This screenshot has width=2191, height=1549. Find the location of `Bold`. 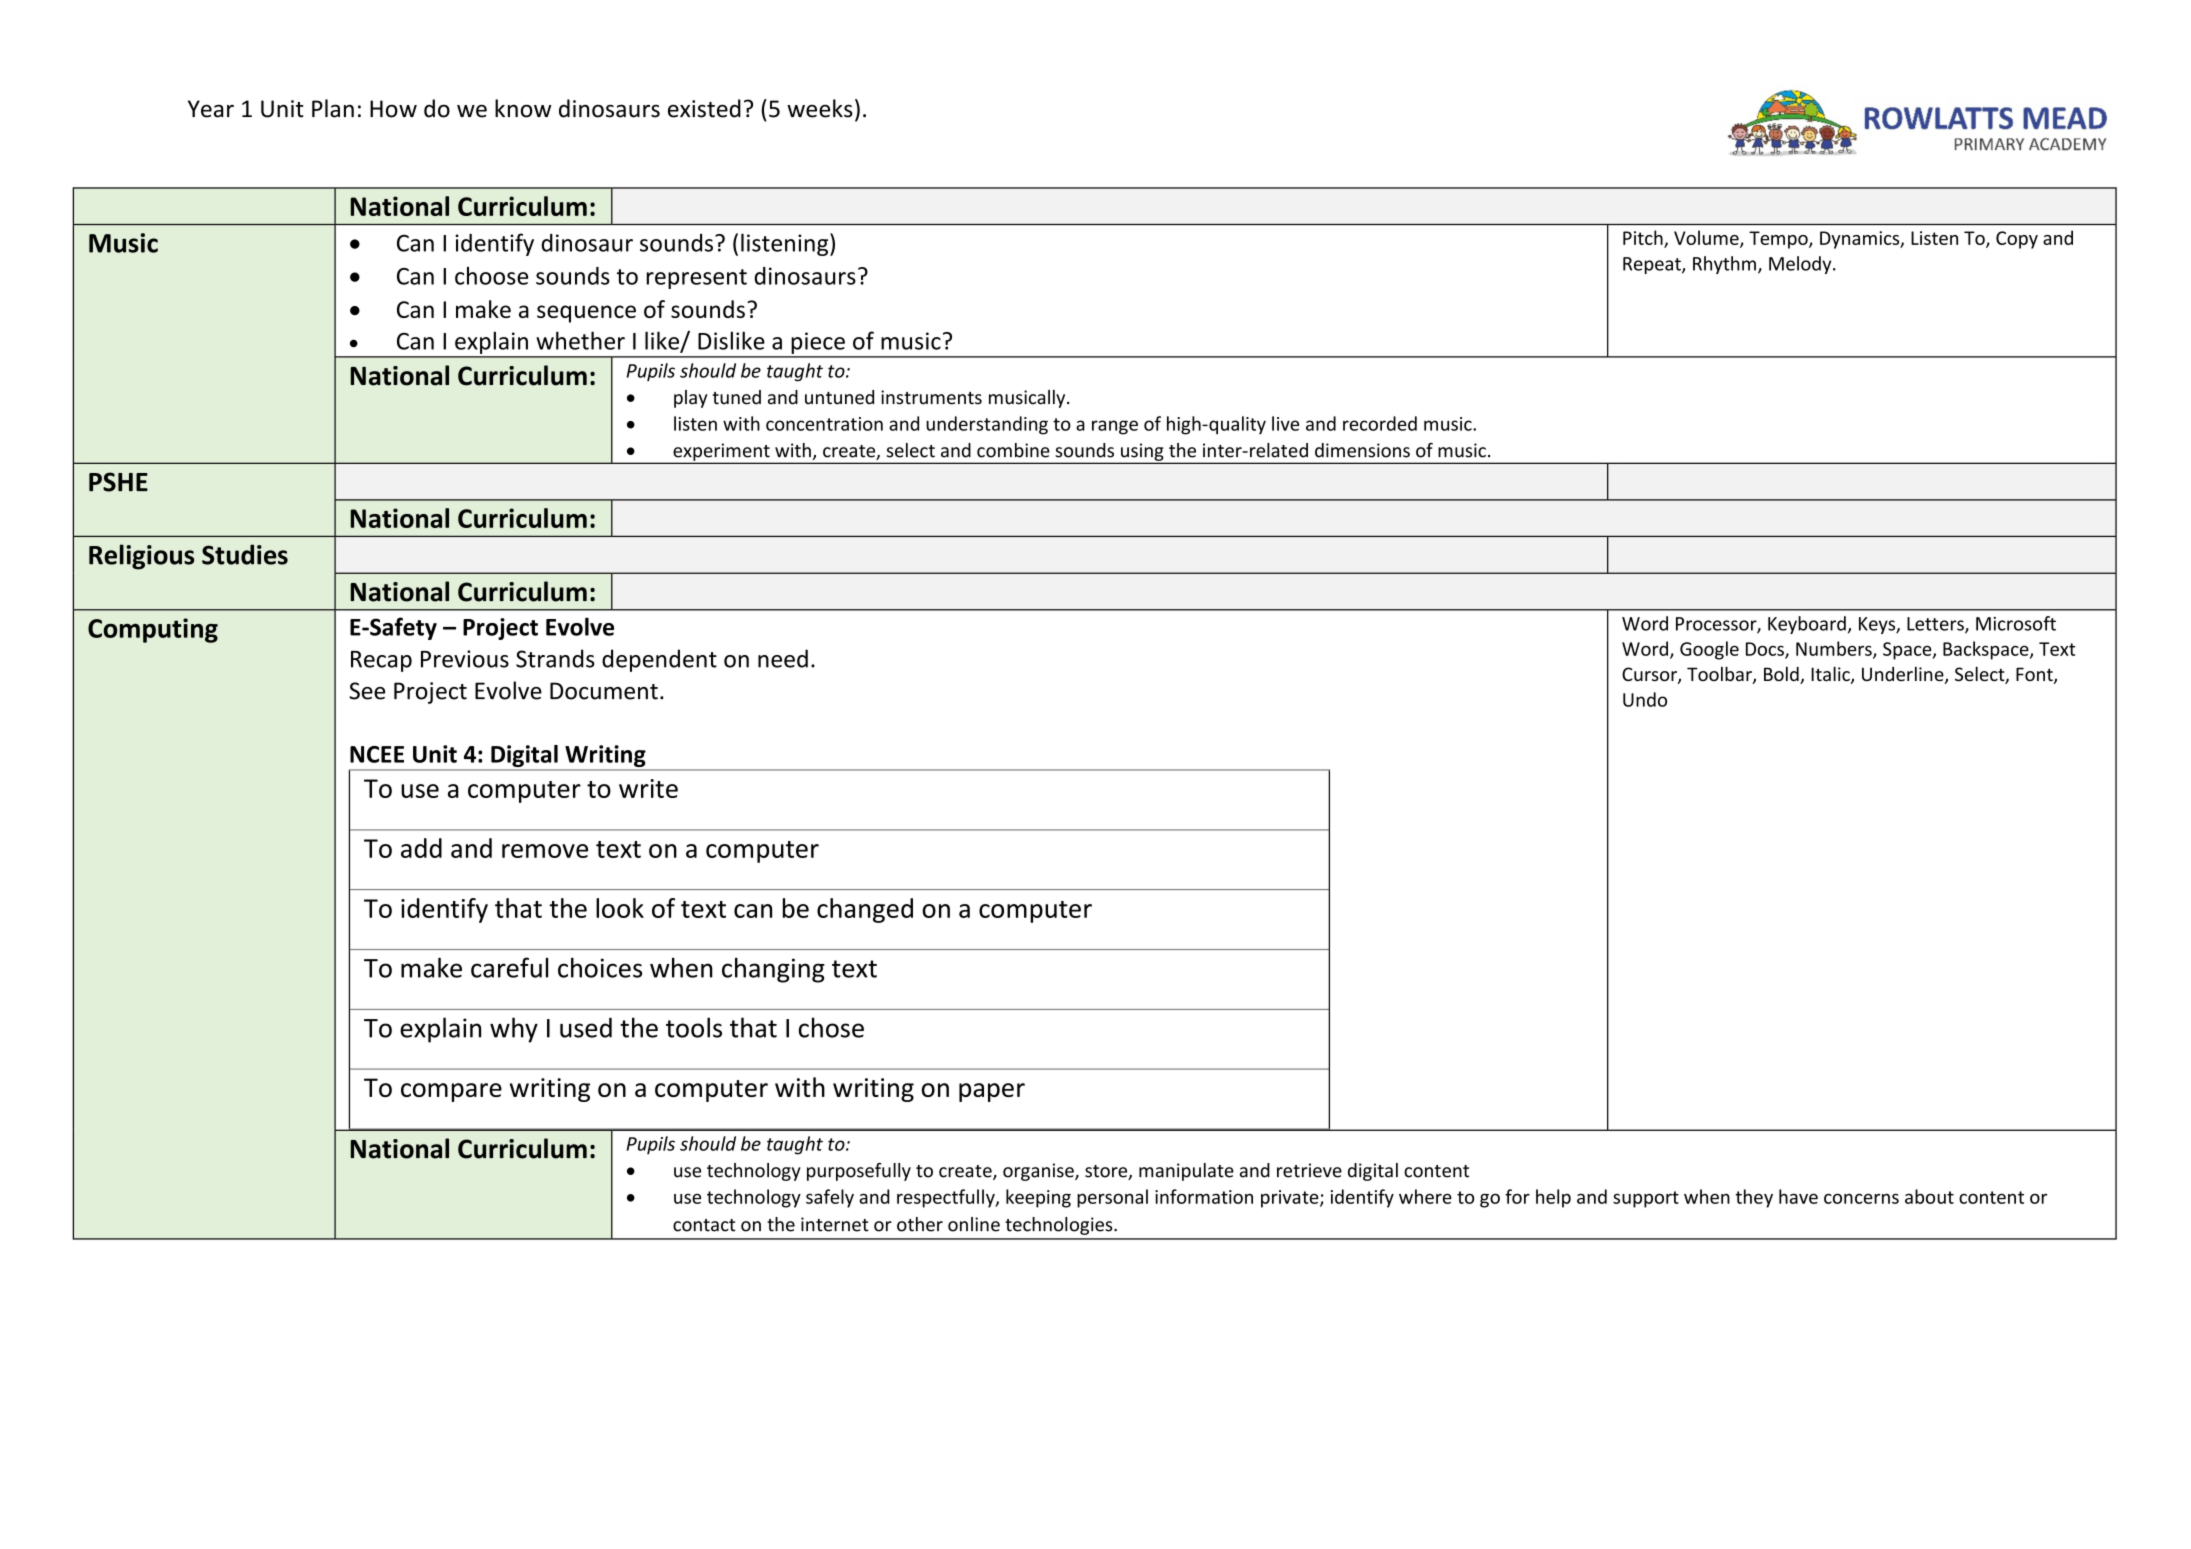

Bold is located at coordinates (1782, 675).
